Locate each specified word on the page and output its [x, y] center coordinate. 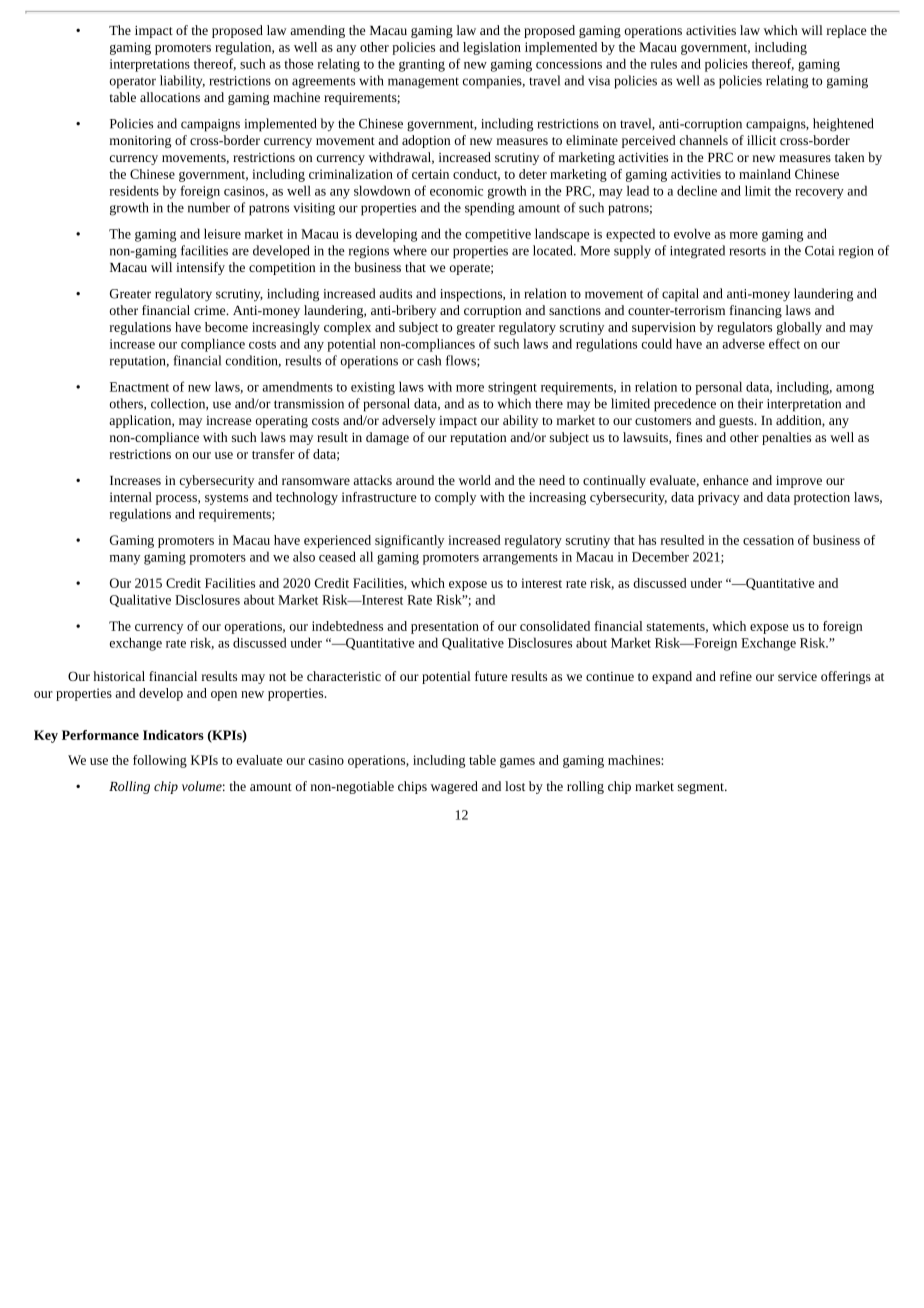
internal [131, 497]
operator [133, 83]
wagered [454, 787]
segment [702, 788]
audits [395, 293]
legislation [492, 48]
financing [756, 311]
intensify [200, 268]
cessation [768, 540]
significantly [409, 541]
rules [664, 63]
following [160, 761]
